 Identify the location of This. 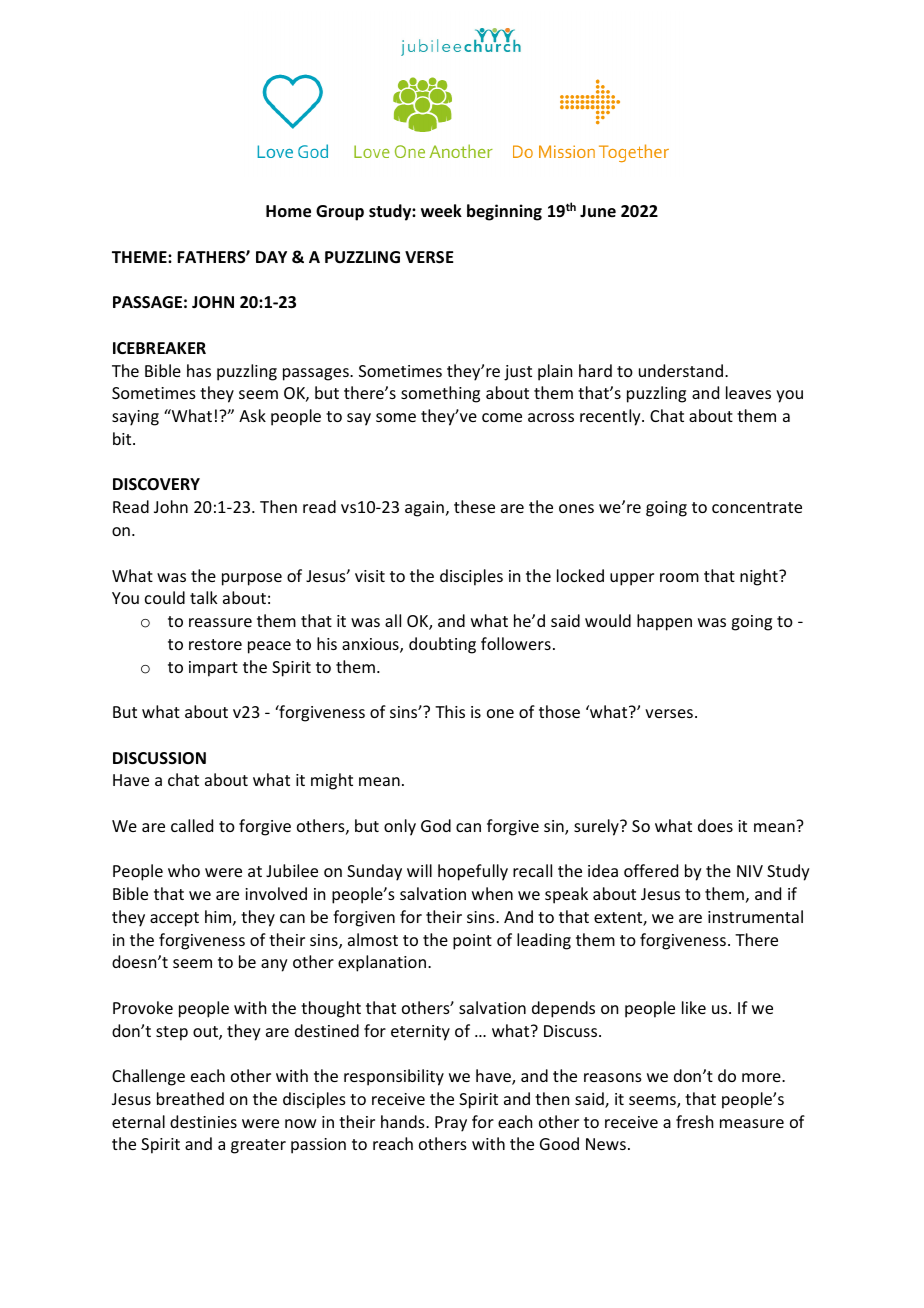
(450, 711).
